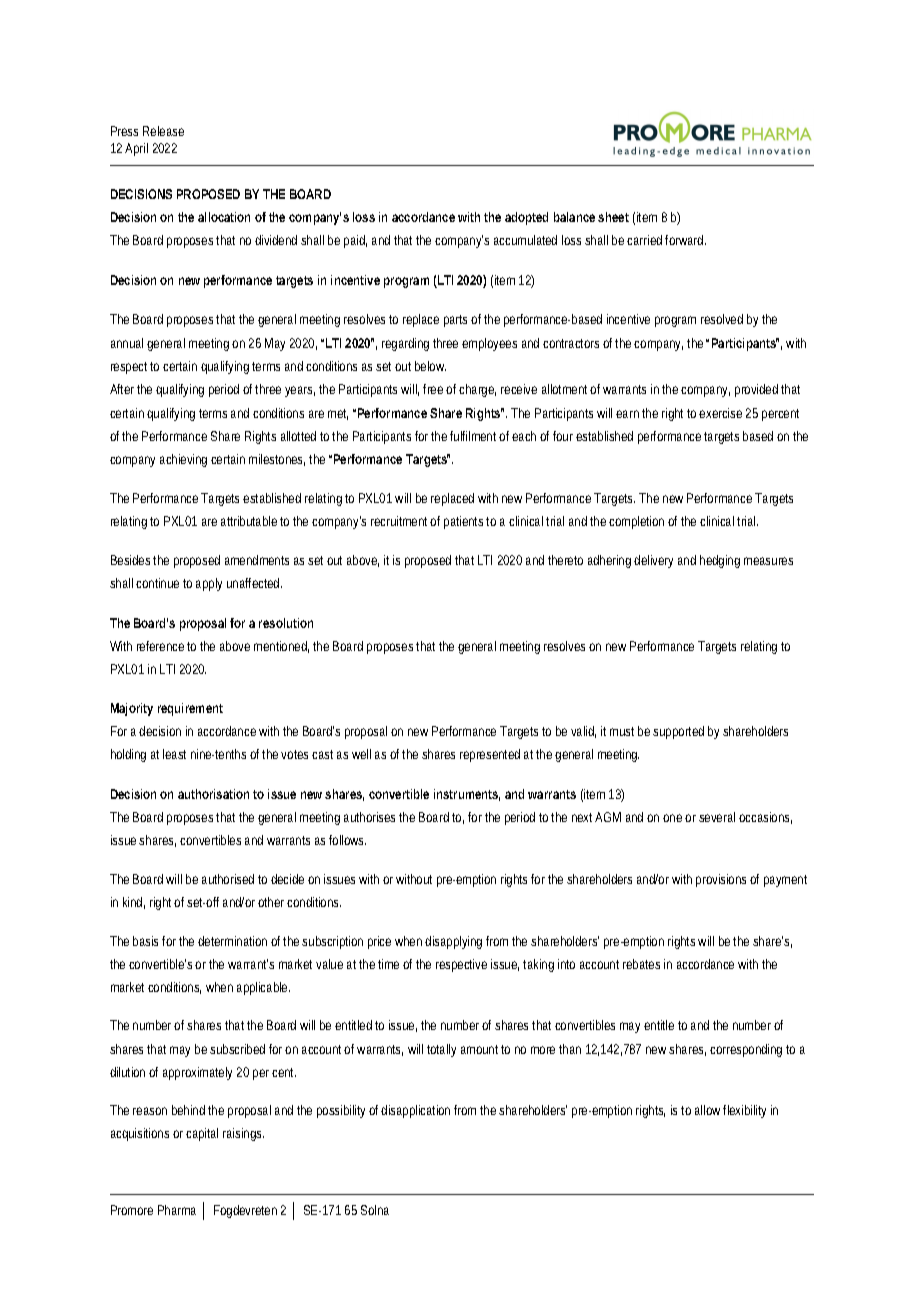 Image resolution: width=924 pixels, height=1308 pixels. What do you see at coordinates (190, 709) in the page?
I see `requirement` at bounding box center [190, 709].
